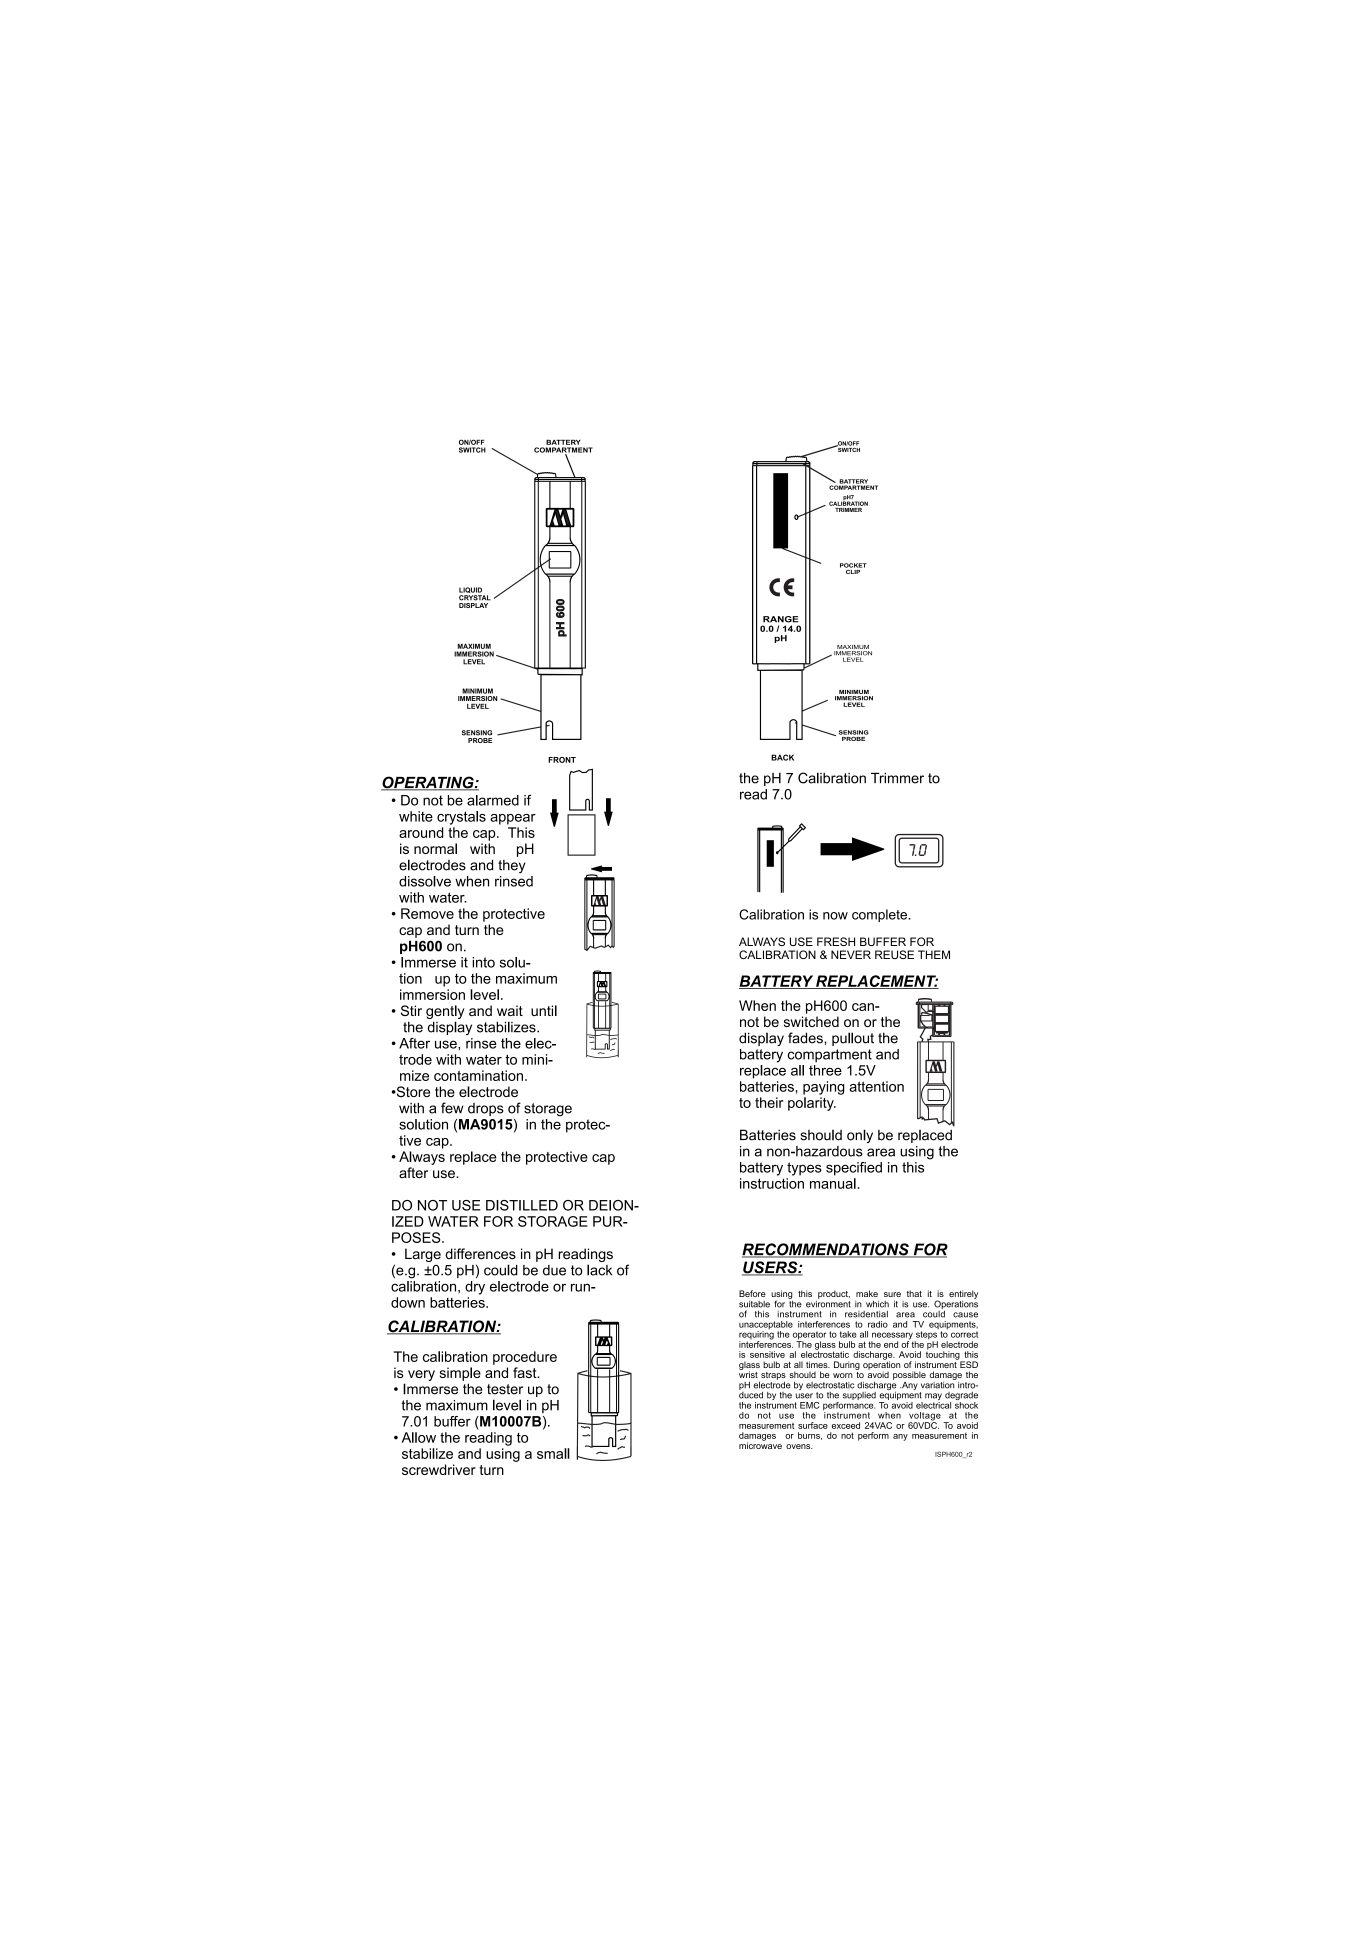 Image resolution: width=1368 pixels, height=1935 pixels. I want to click on FRONT, so click(562, 760).
